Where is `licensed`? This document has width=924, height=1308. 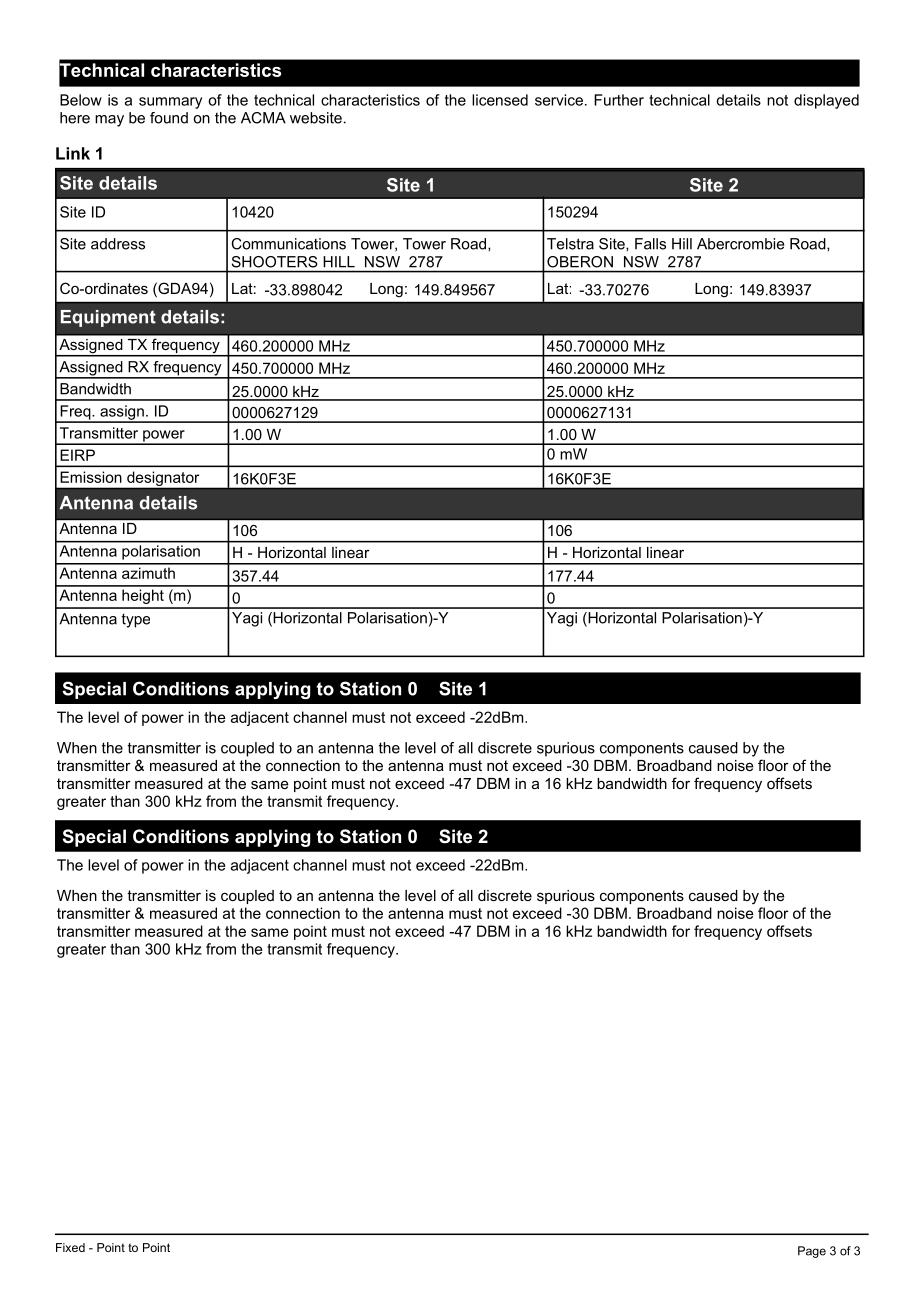
licensed is located at coordinates (500, 100).
